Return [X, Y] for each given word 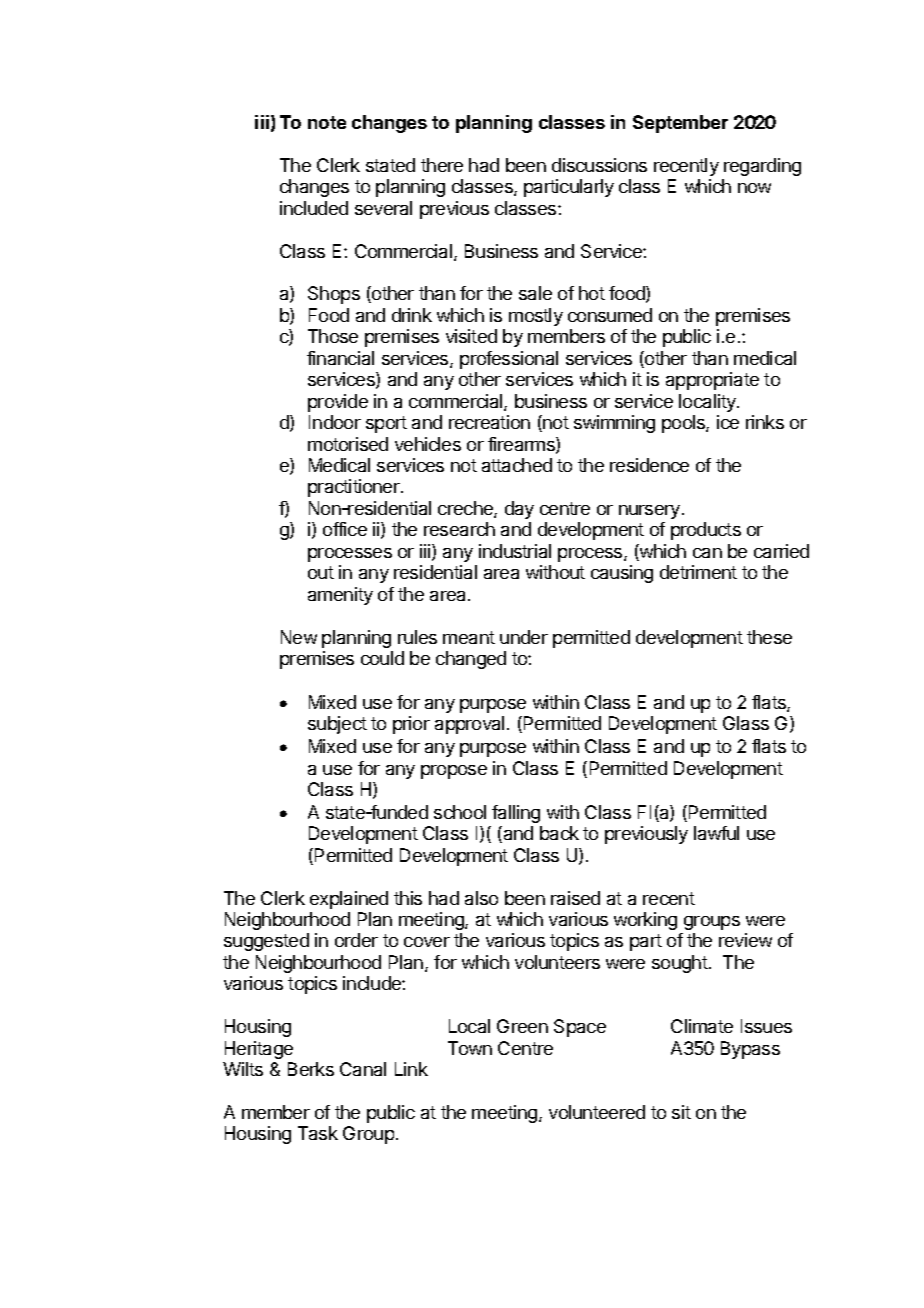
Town [470, 1048]
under [524, 637]
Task [318, 1133]
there [442, 165]
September [680, 124]
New [299, 637]
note [327, 122]
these [769, 637]
